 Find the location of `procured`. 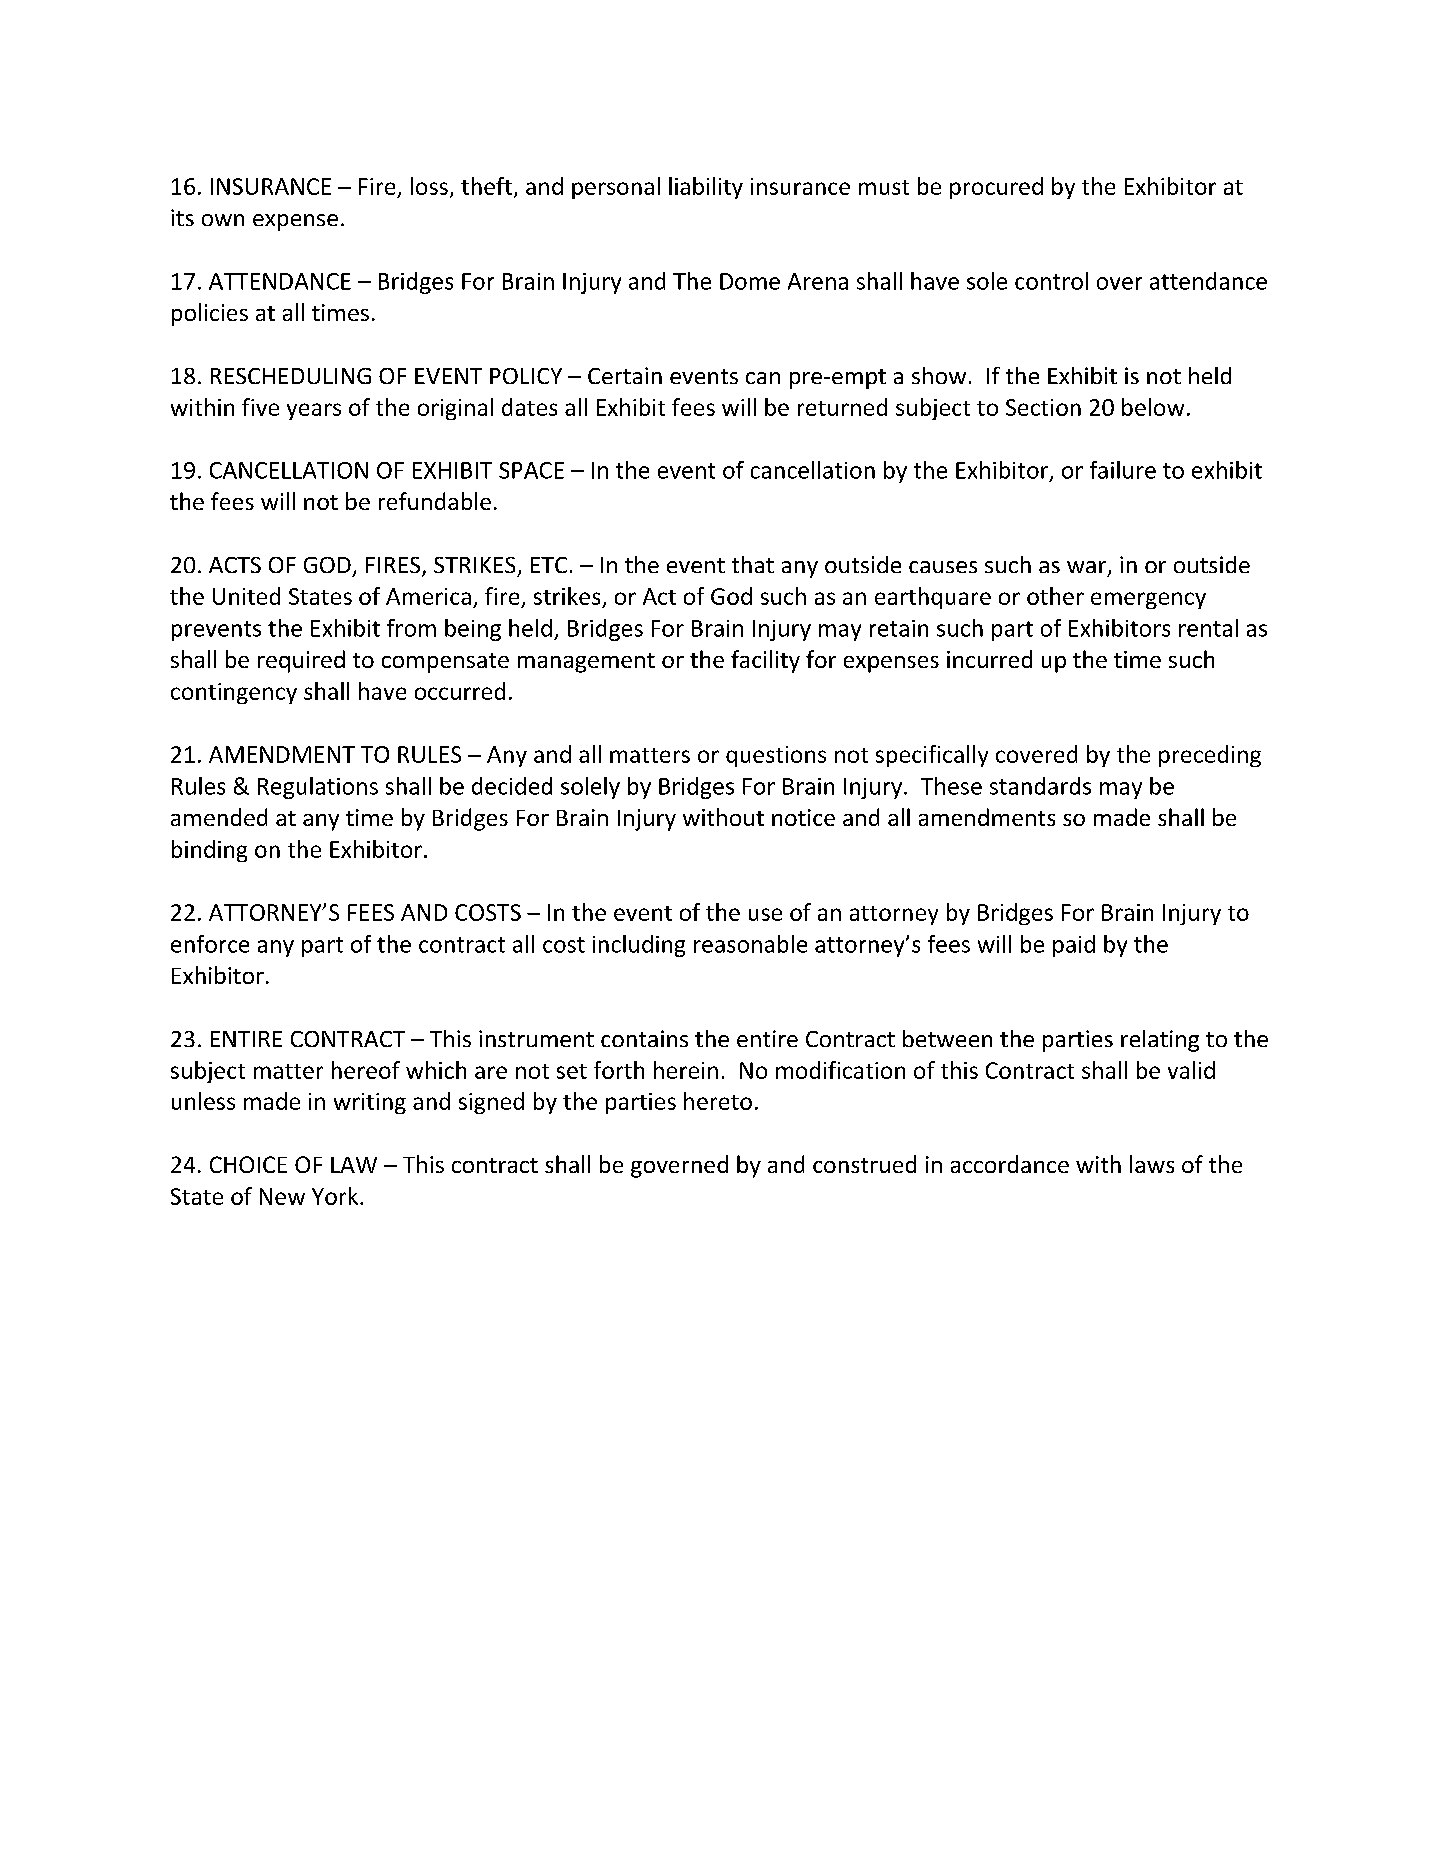

procured is located at coordinates (996, 188).
